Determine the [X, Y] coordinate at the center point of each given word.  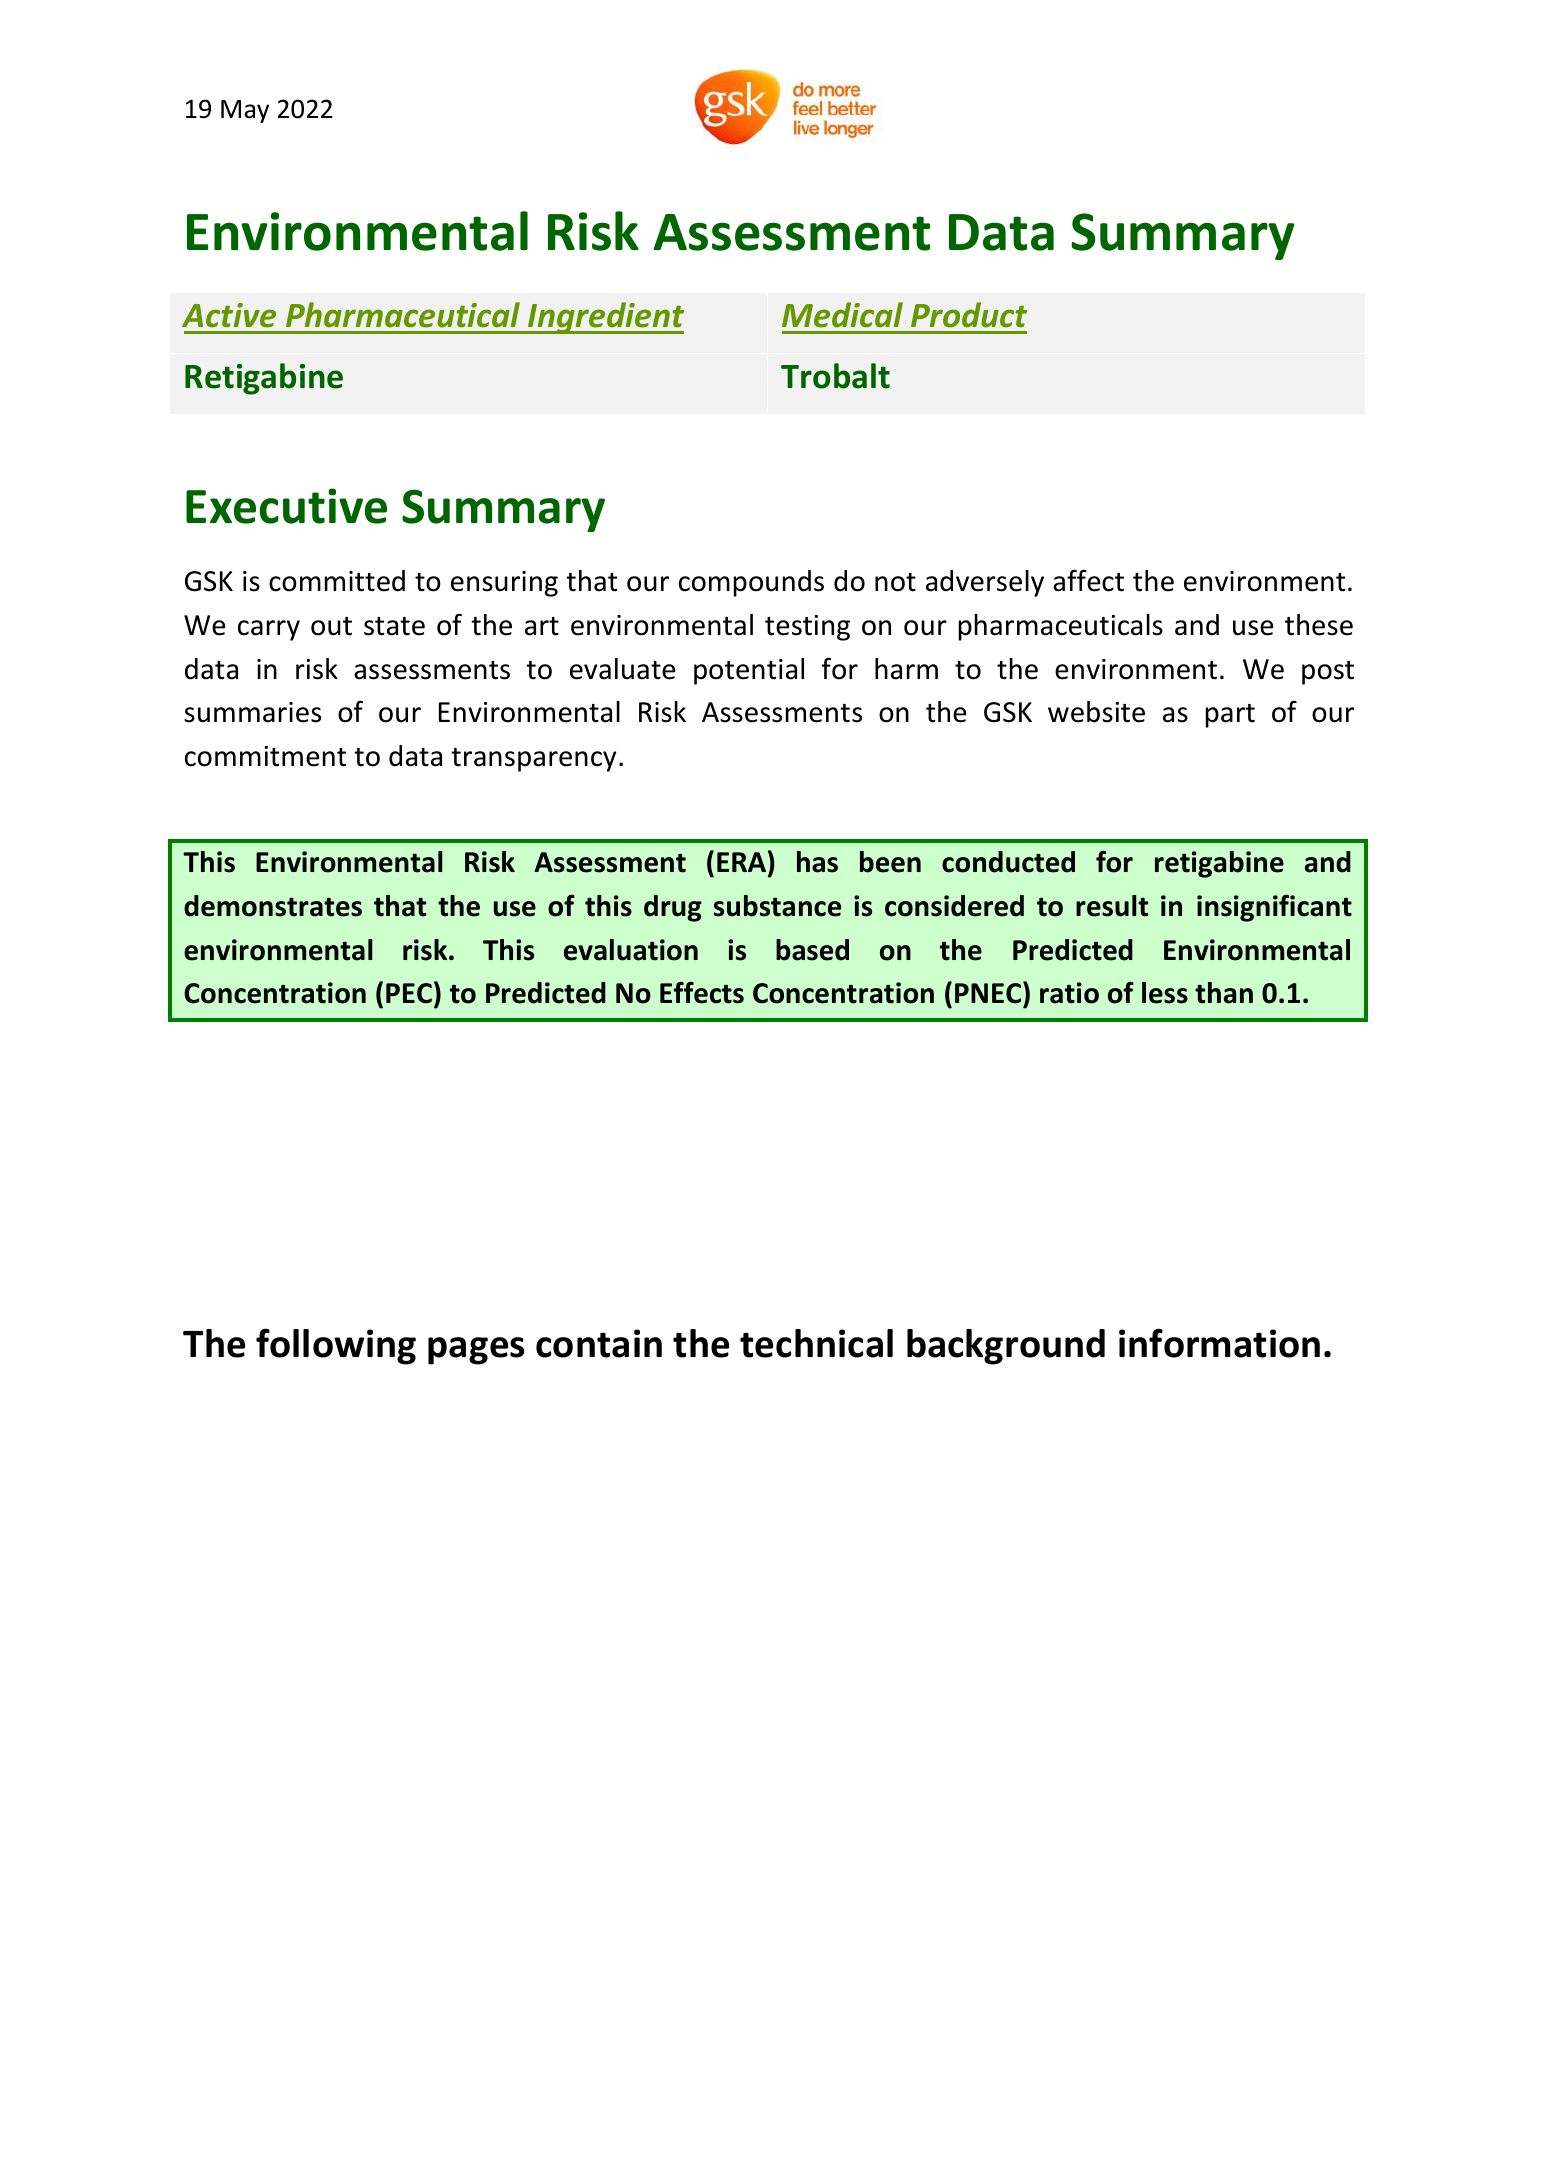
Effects [702, 993]
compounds [751, 583]
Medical [842, 315]
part [1230, 716]
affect [1088, 580]
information [1219, 1343]
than [1224, 993]
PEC [409, 993]
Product [969, 315]
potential [749, 671]
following [336, 1346]
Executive [286, 506]
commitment [265, 756]
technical [816, 1343]
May [245, 111]
